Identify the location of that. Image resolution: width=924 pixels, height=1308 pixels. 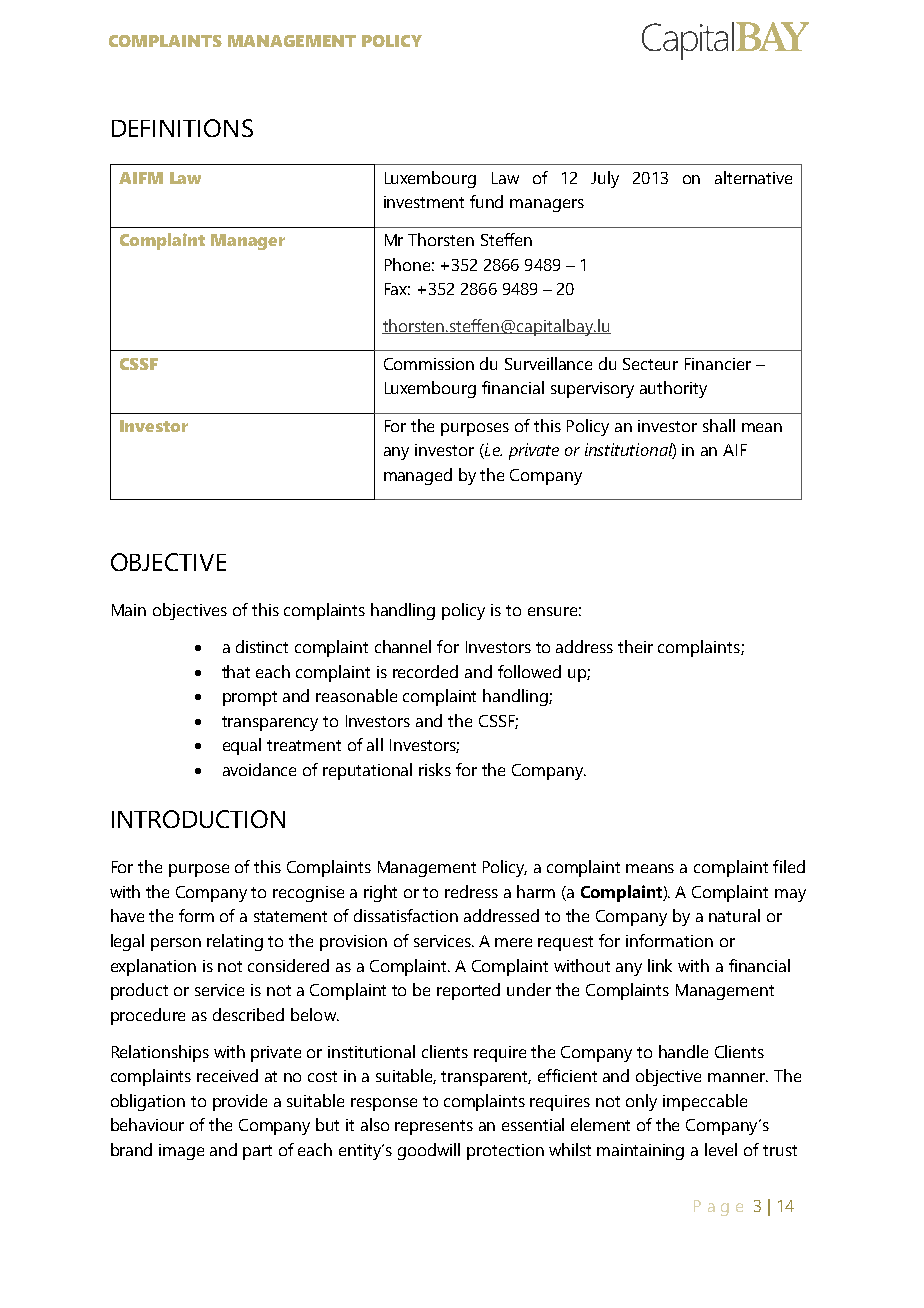
(236, 671).
